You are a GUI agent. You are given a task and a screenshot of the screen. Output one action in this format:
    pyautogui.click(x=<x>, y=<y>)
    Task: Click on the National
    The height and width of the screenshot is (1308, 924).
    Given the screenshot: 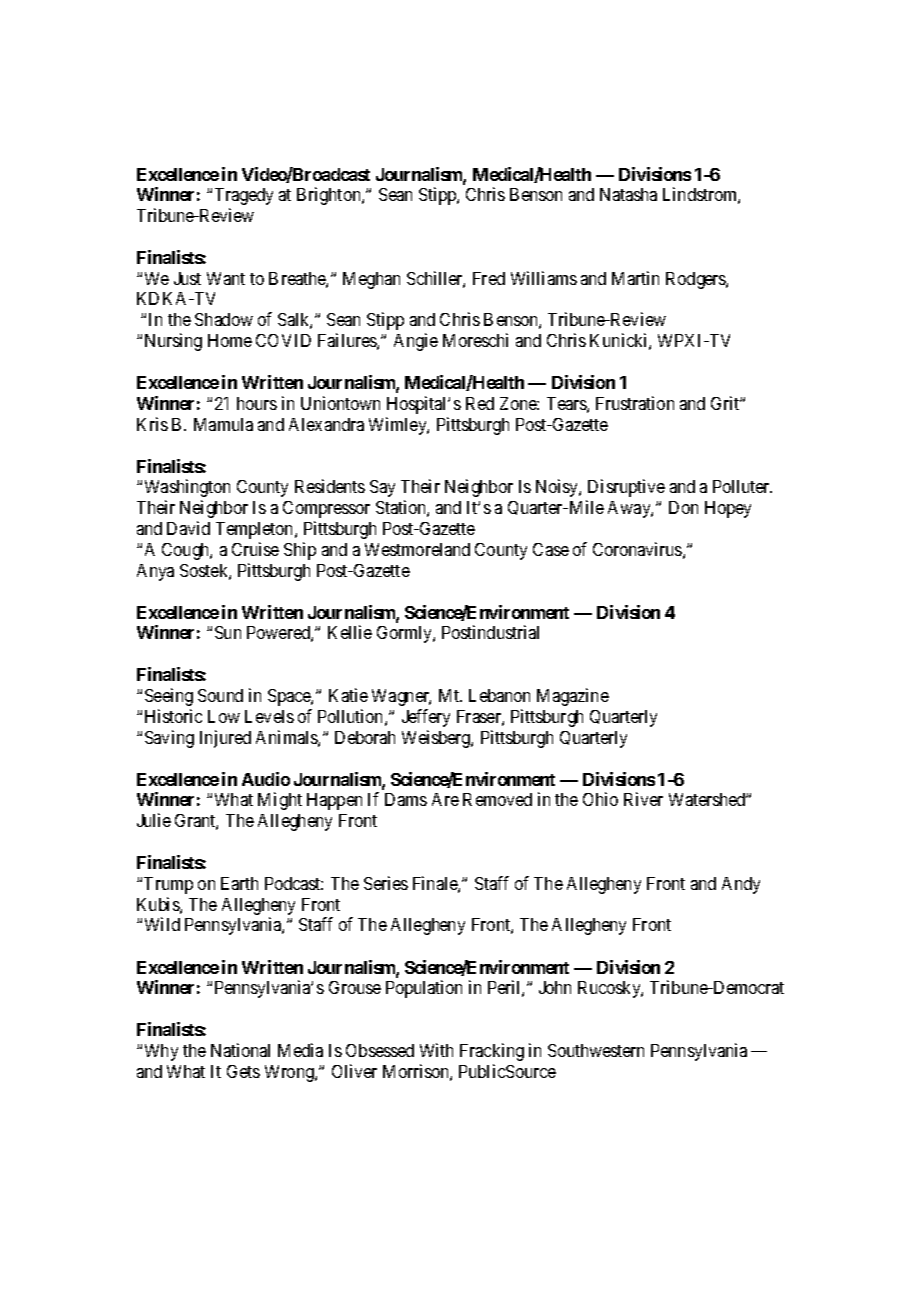 What is the action you would take?
    pyautogui.click(x=240, y=1050)
